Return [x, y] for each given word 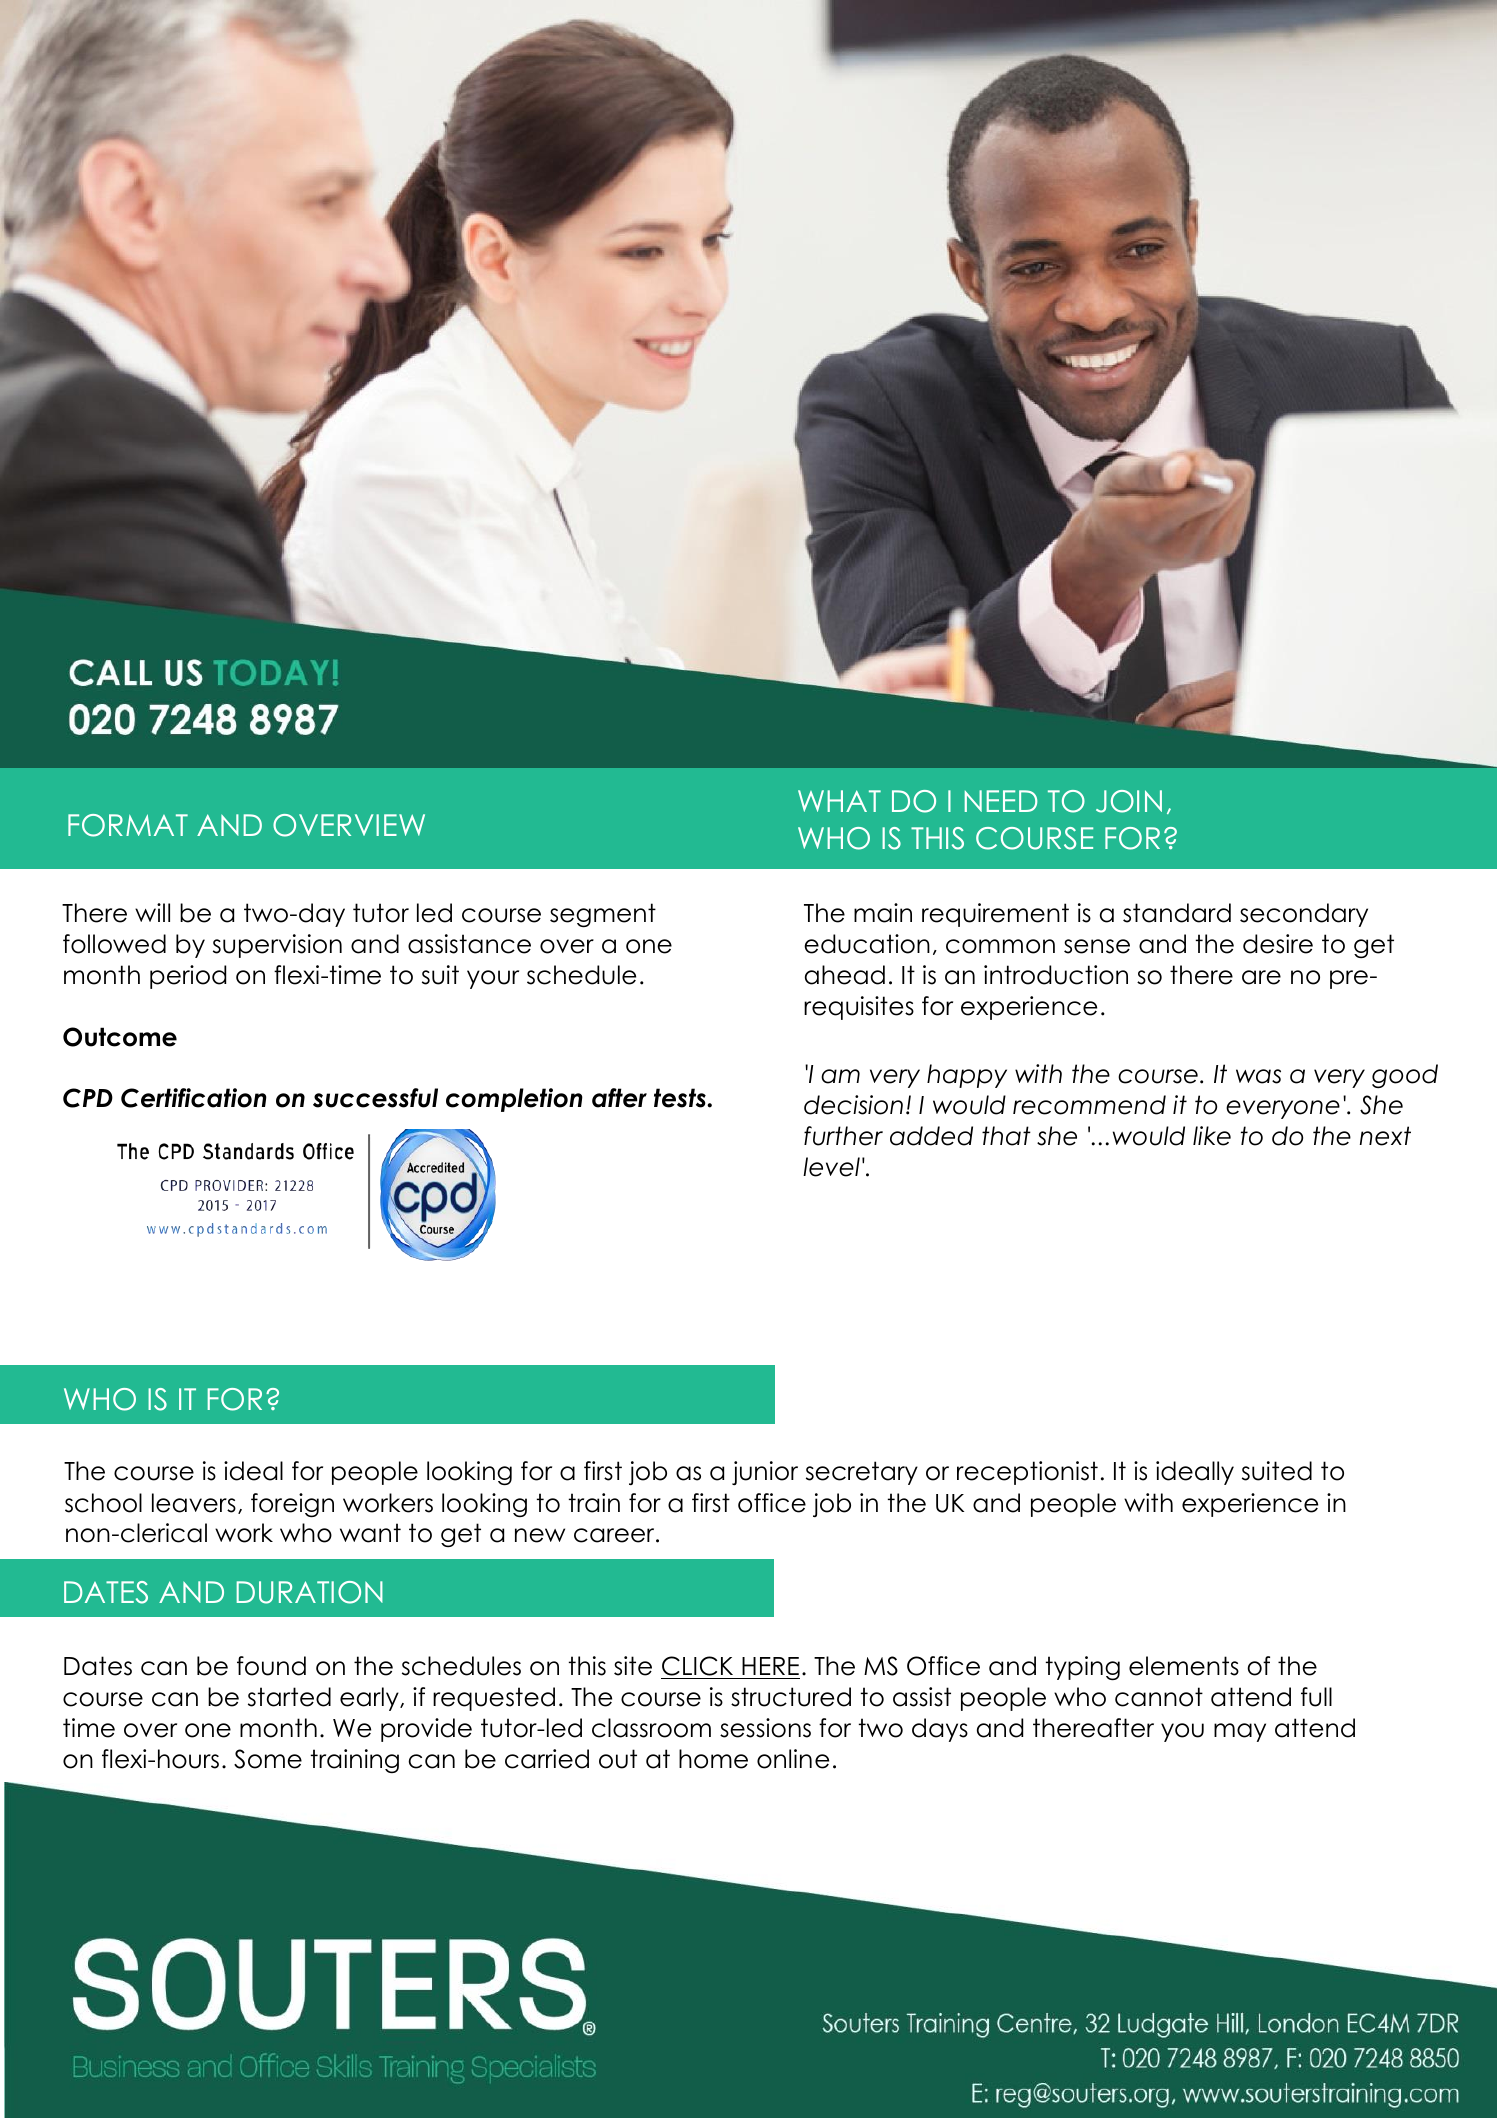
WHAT [839, 801]
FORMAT [128, 825]
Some [268, 1759]
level [831, 1167]
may [1240, 1732]
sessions [765, 1728]
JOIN [1129, 801]
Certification [194, 1098]
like [1212, 1136]
